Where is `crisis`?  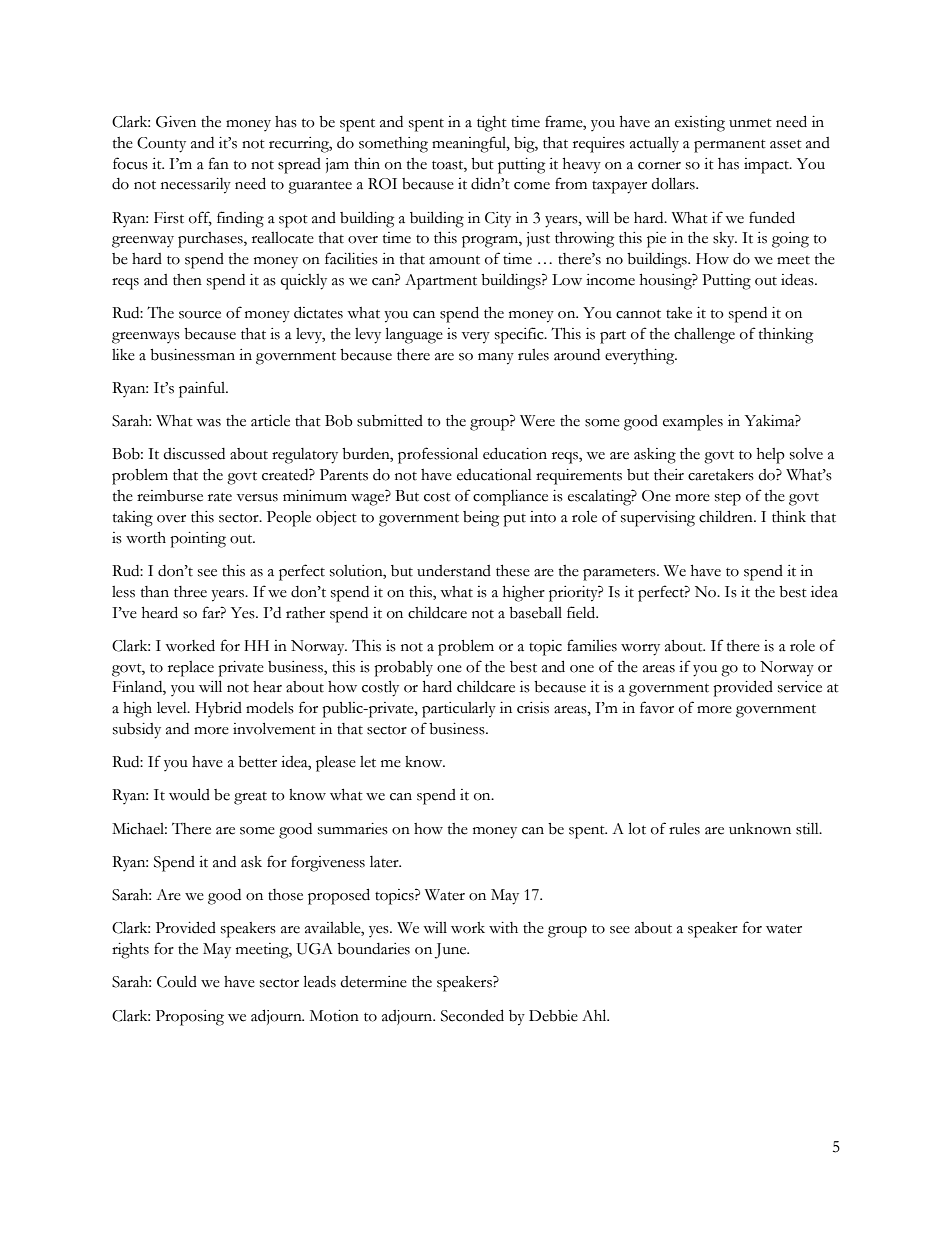
crisis is located at coordinates (533, 708).
